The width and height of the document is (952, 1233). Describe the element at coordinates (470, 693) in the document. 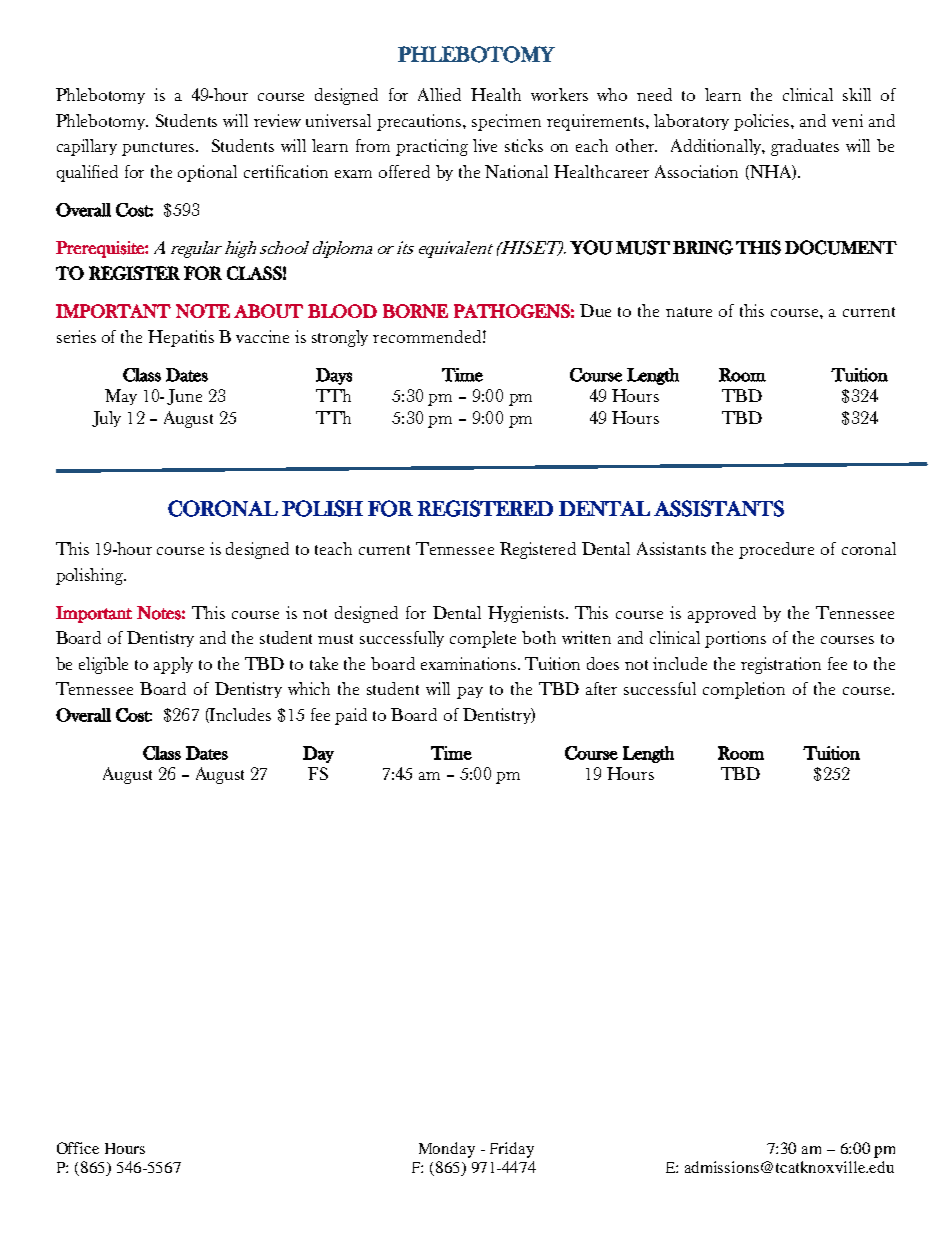

I see `pay` at that location.
